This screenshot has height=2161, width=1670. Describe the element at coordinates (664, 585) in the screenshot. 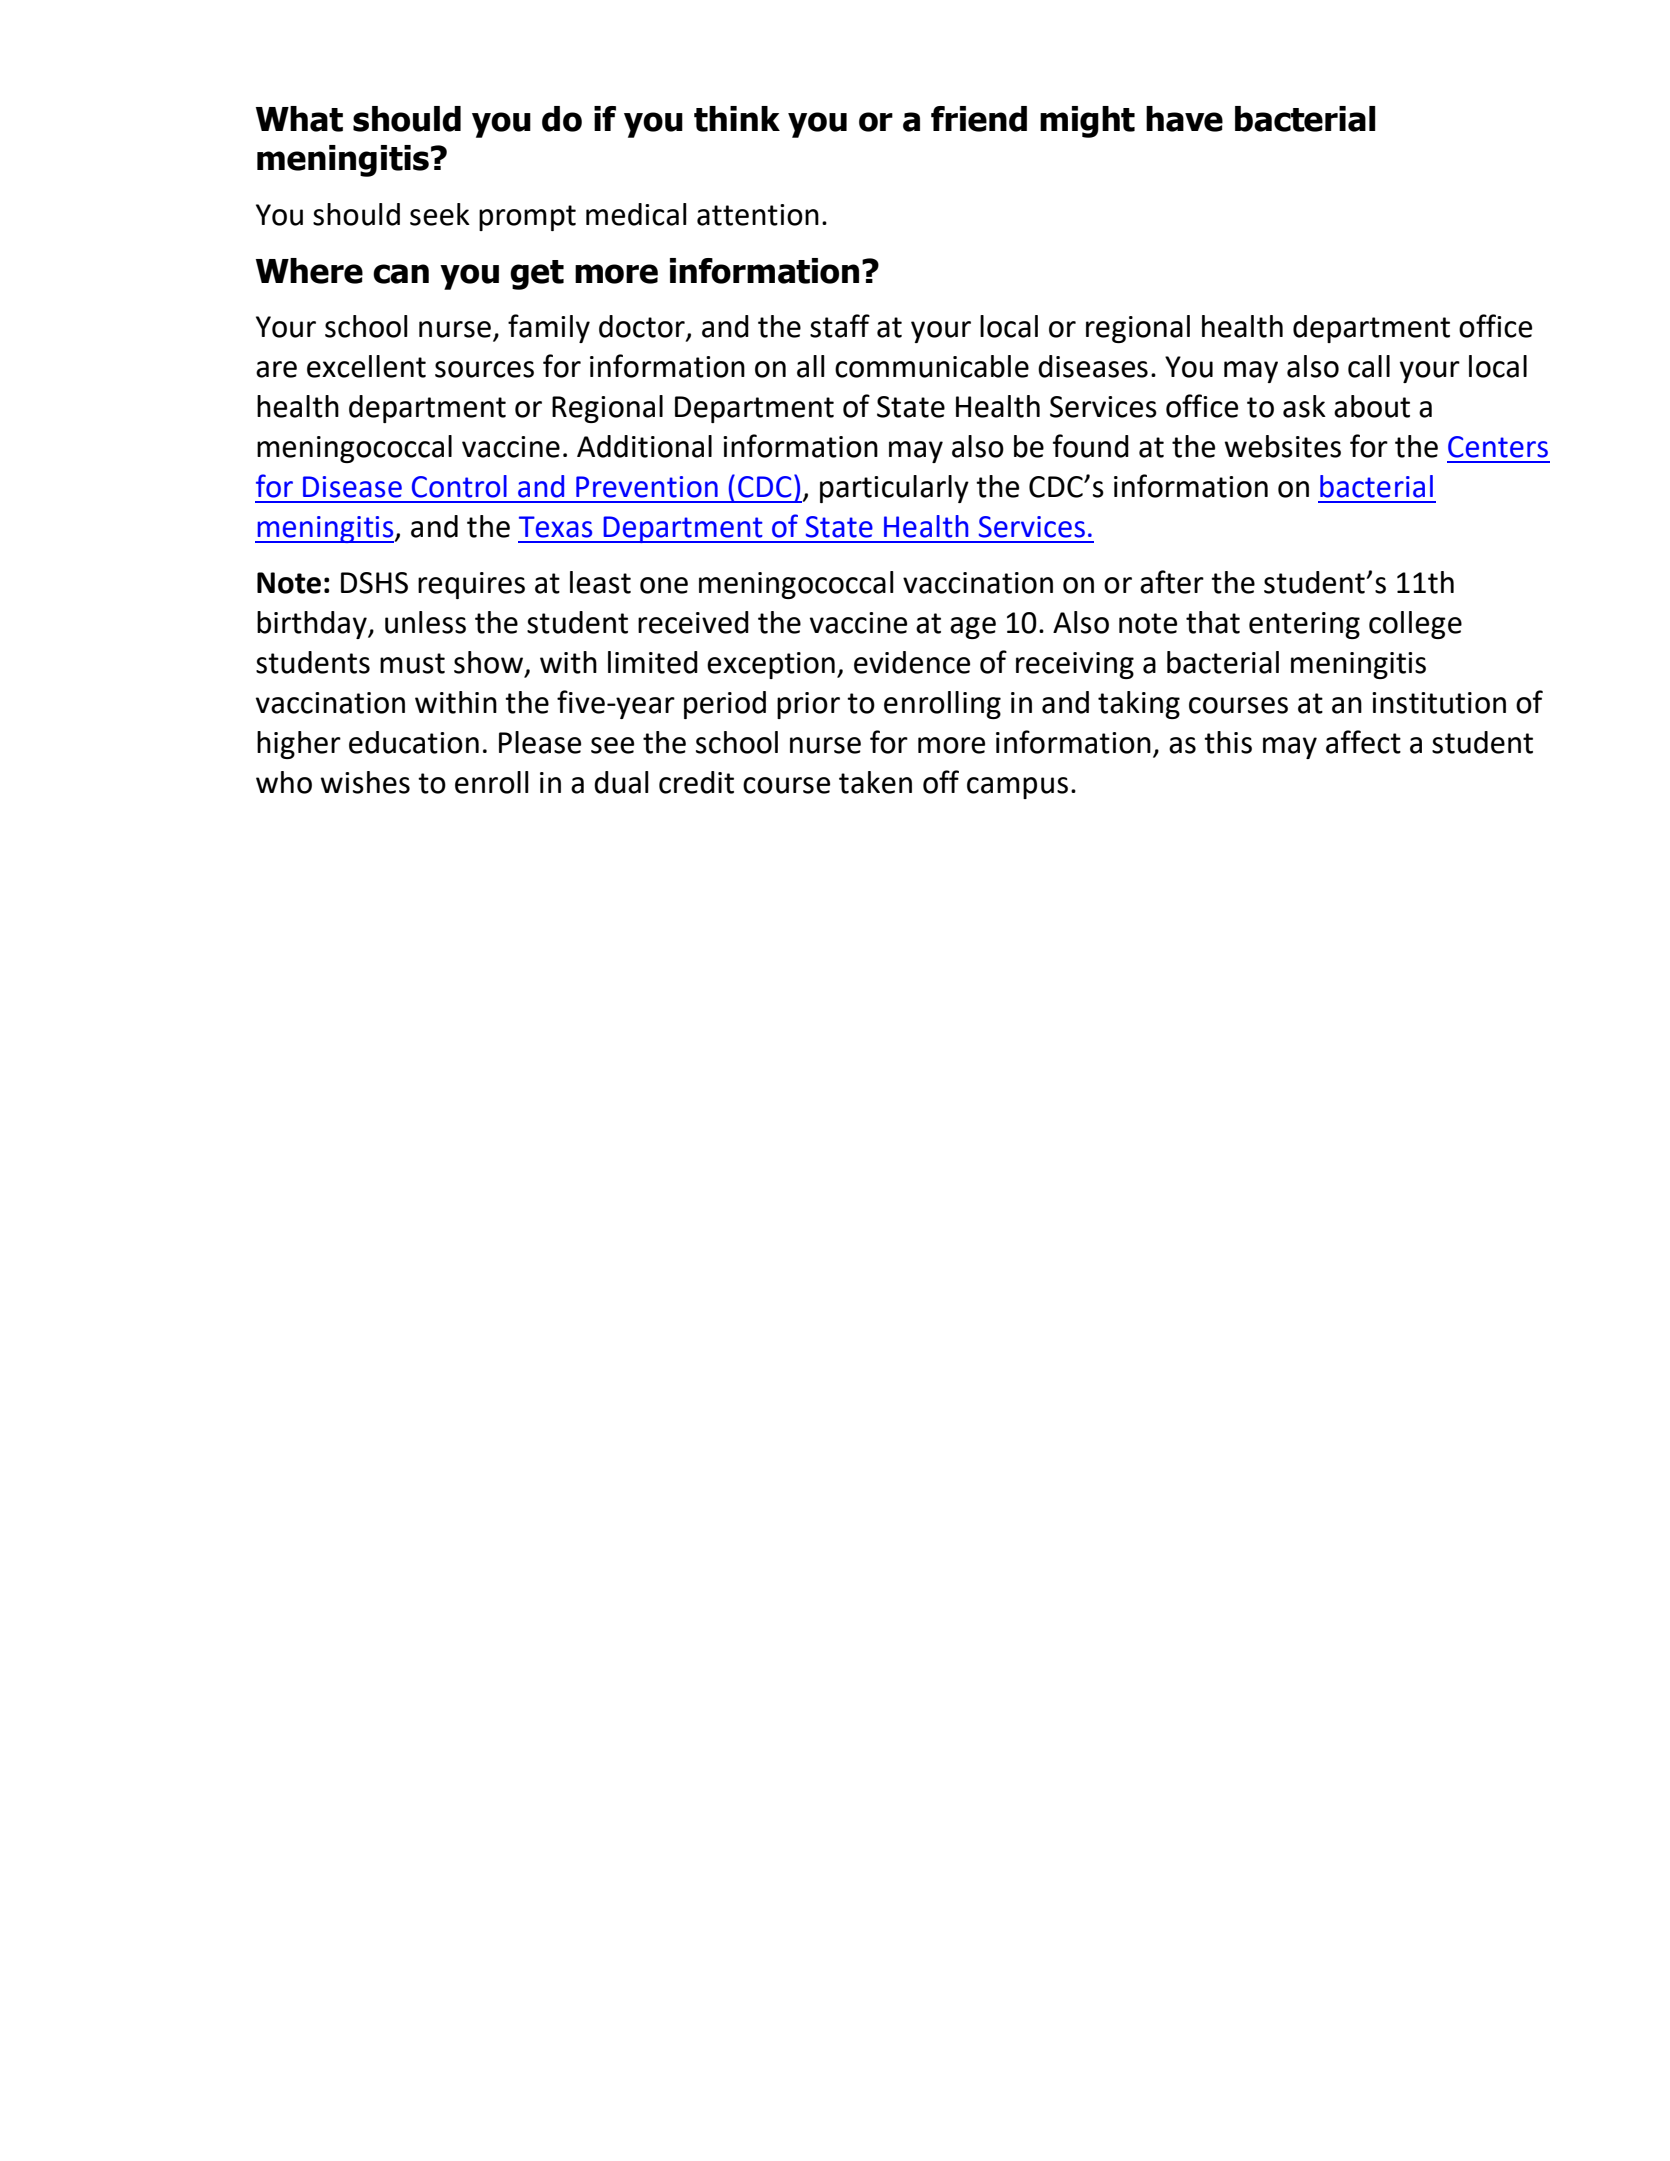

I see `one` at that location.
